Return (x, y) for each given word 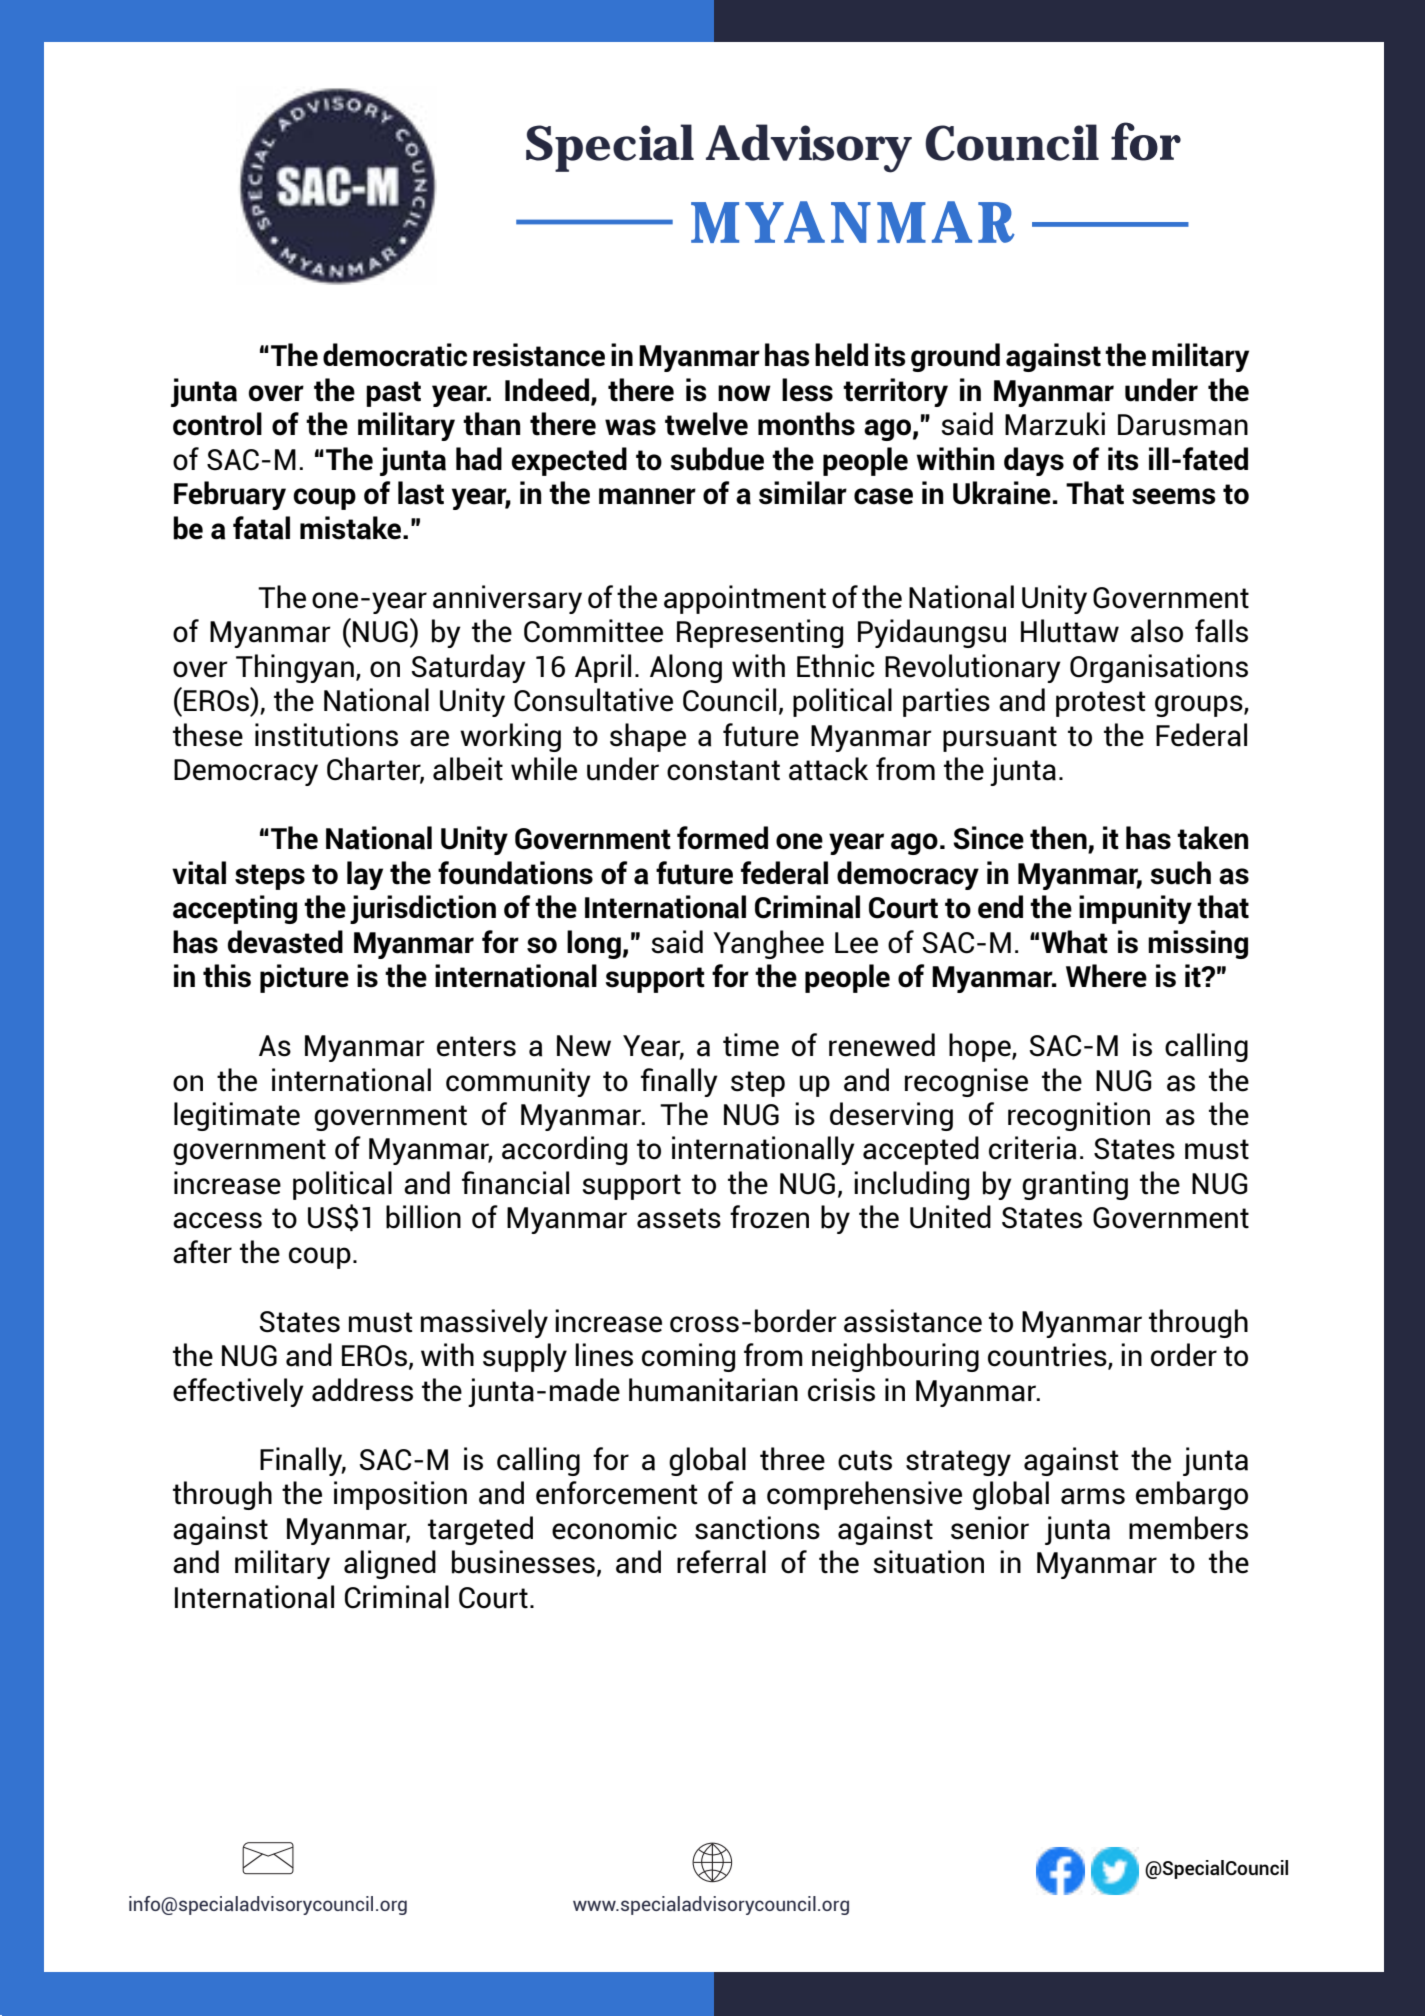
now (744, 393)
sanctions (757, 1528)
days (1034, 461)
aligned (390, 1564)
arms (1093, 1496)
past (393, 394)
